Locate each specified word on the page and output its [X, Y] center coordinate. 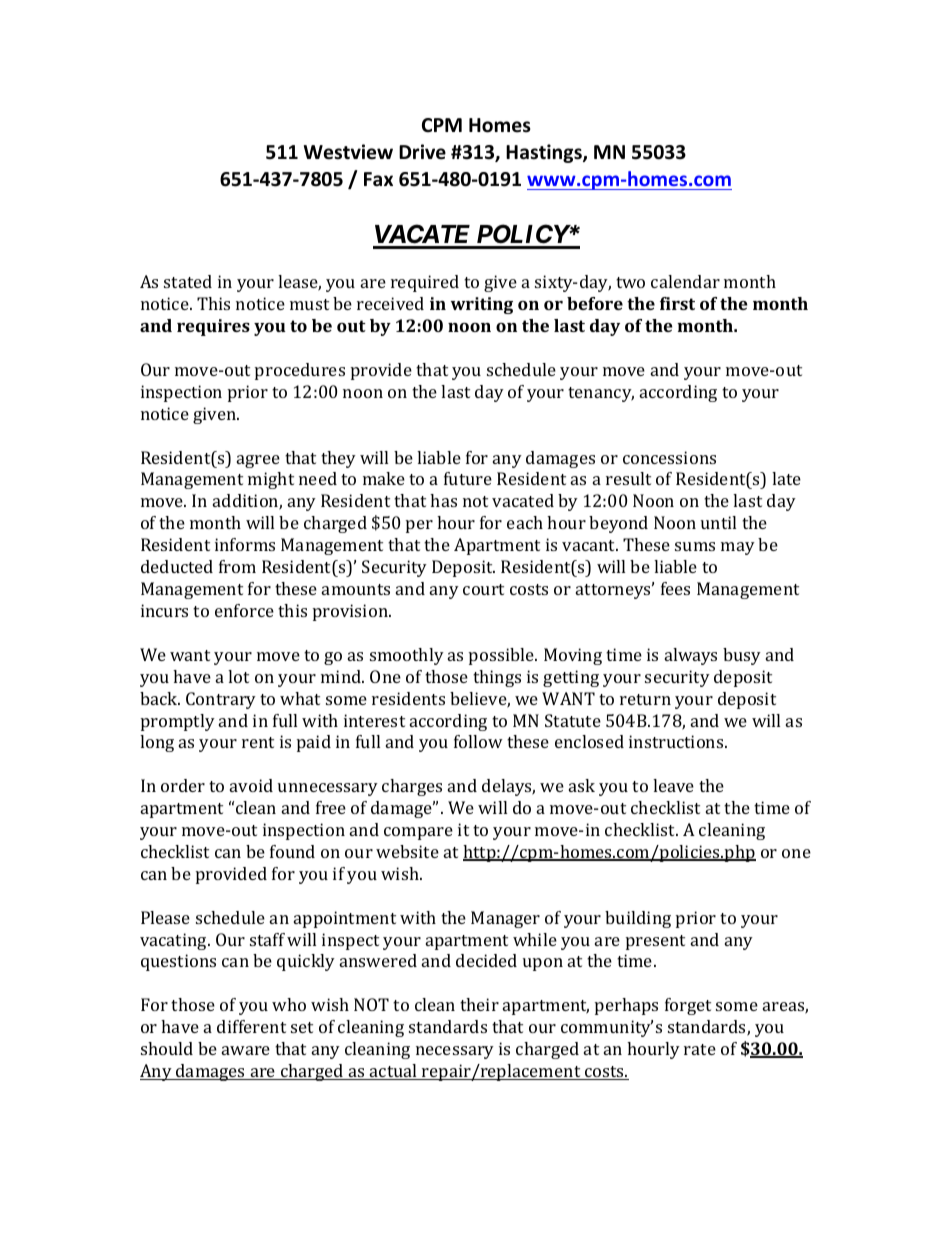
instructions [677, 741]
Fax [378, 179]
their [479, 1004]
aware [246, 1050]
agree [258, 461]
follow [478, 741]
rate [700, 1049]
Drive [422, 152]
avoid [251, 785]
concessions [669, 457]
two [630, 282]
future [468, 478]
